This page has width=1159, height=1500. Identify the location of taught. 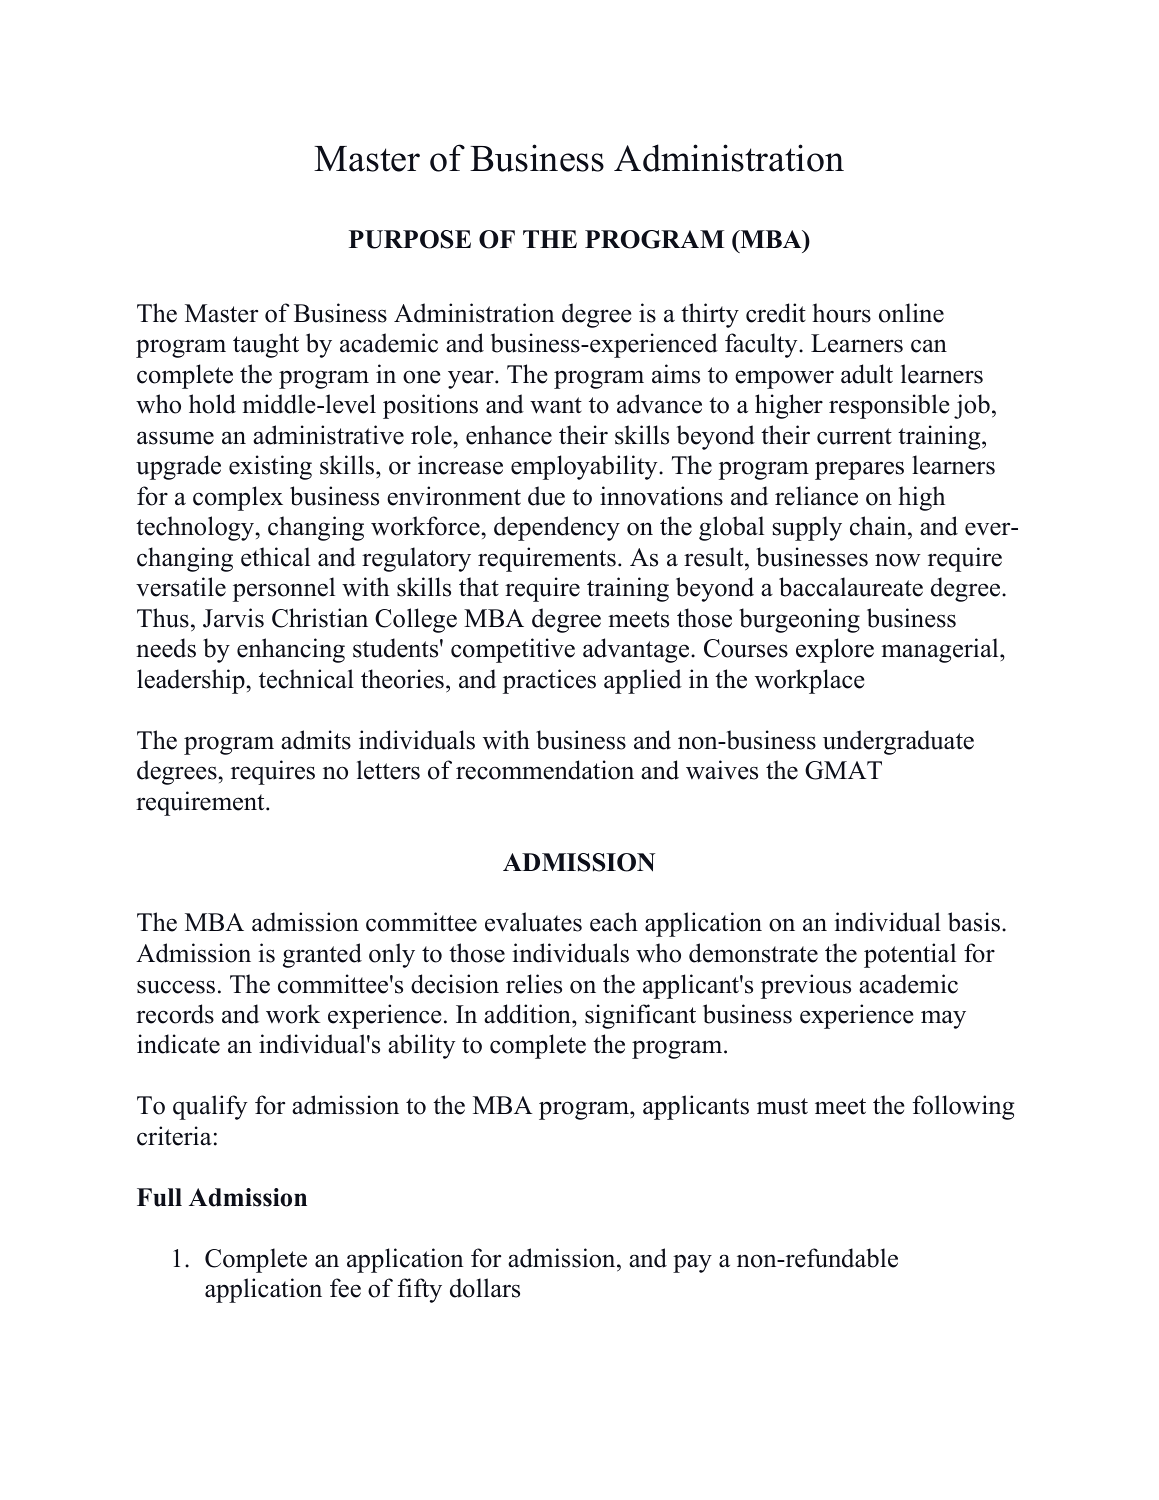
(266, 345).
